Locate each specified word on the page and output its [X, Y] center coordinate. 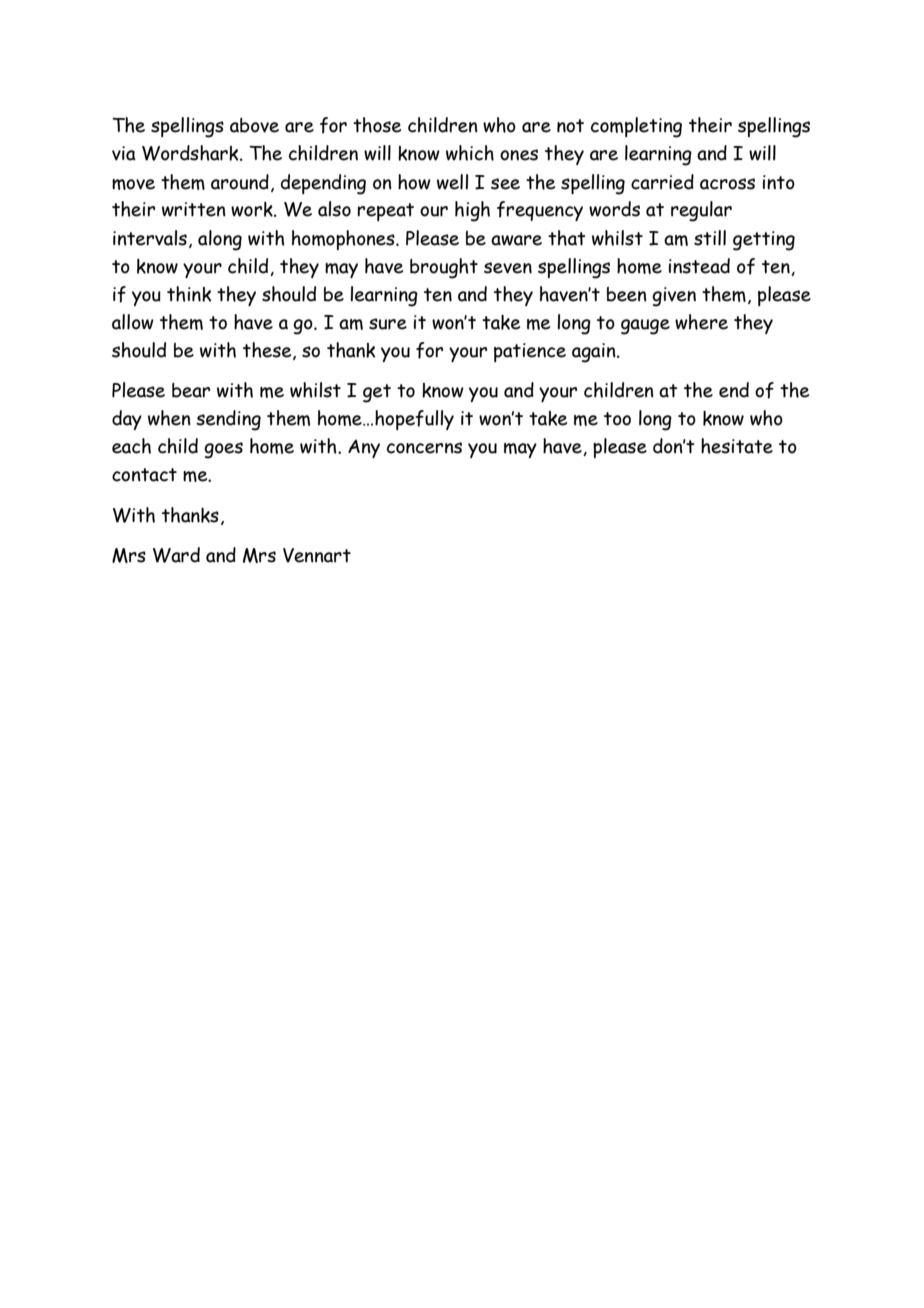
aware [516, 240]
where [701, 322]
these [268, 351]
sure [388, 324]
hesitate [737, 446]
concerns [424, 448]
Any [364, 448]
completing [636, 127]
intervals [150, 238]
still [710, 238]
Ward [176, 555]
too [617, 419]
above [254, 125]
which [470, 153]
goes [223, 450]
